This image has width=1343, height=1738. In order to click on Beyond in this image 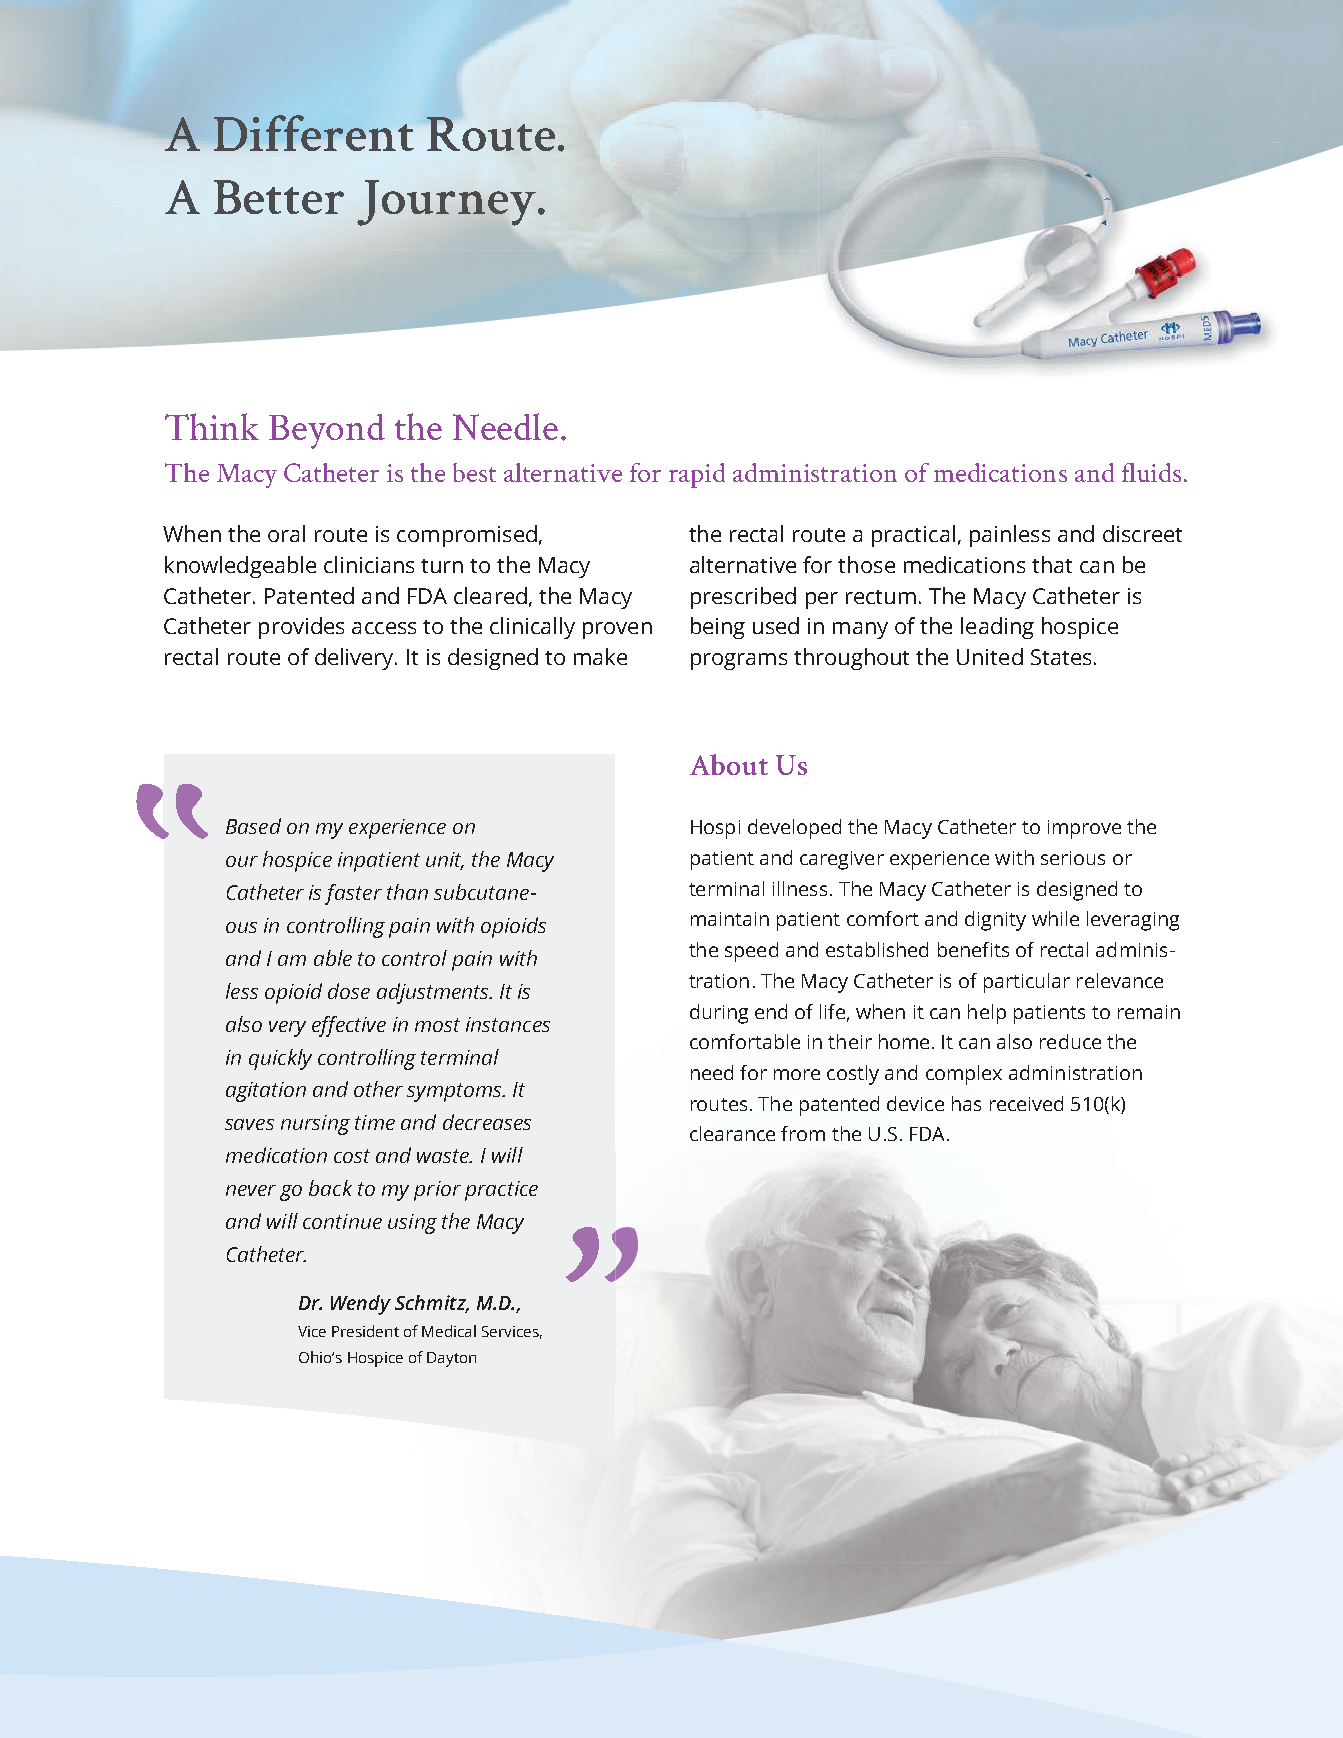, I will do `click(327, 431)`.
